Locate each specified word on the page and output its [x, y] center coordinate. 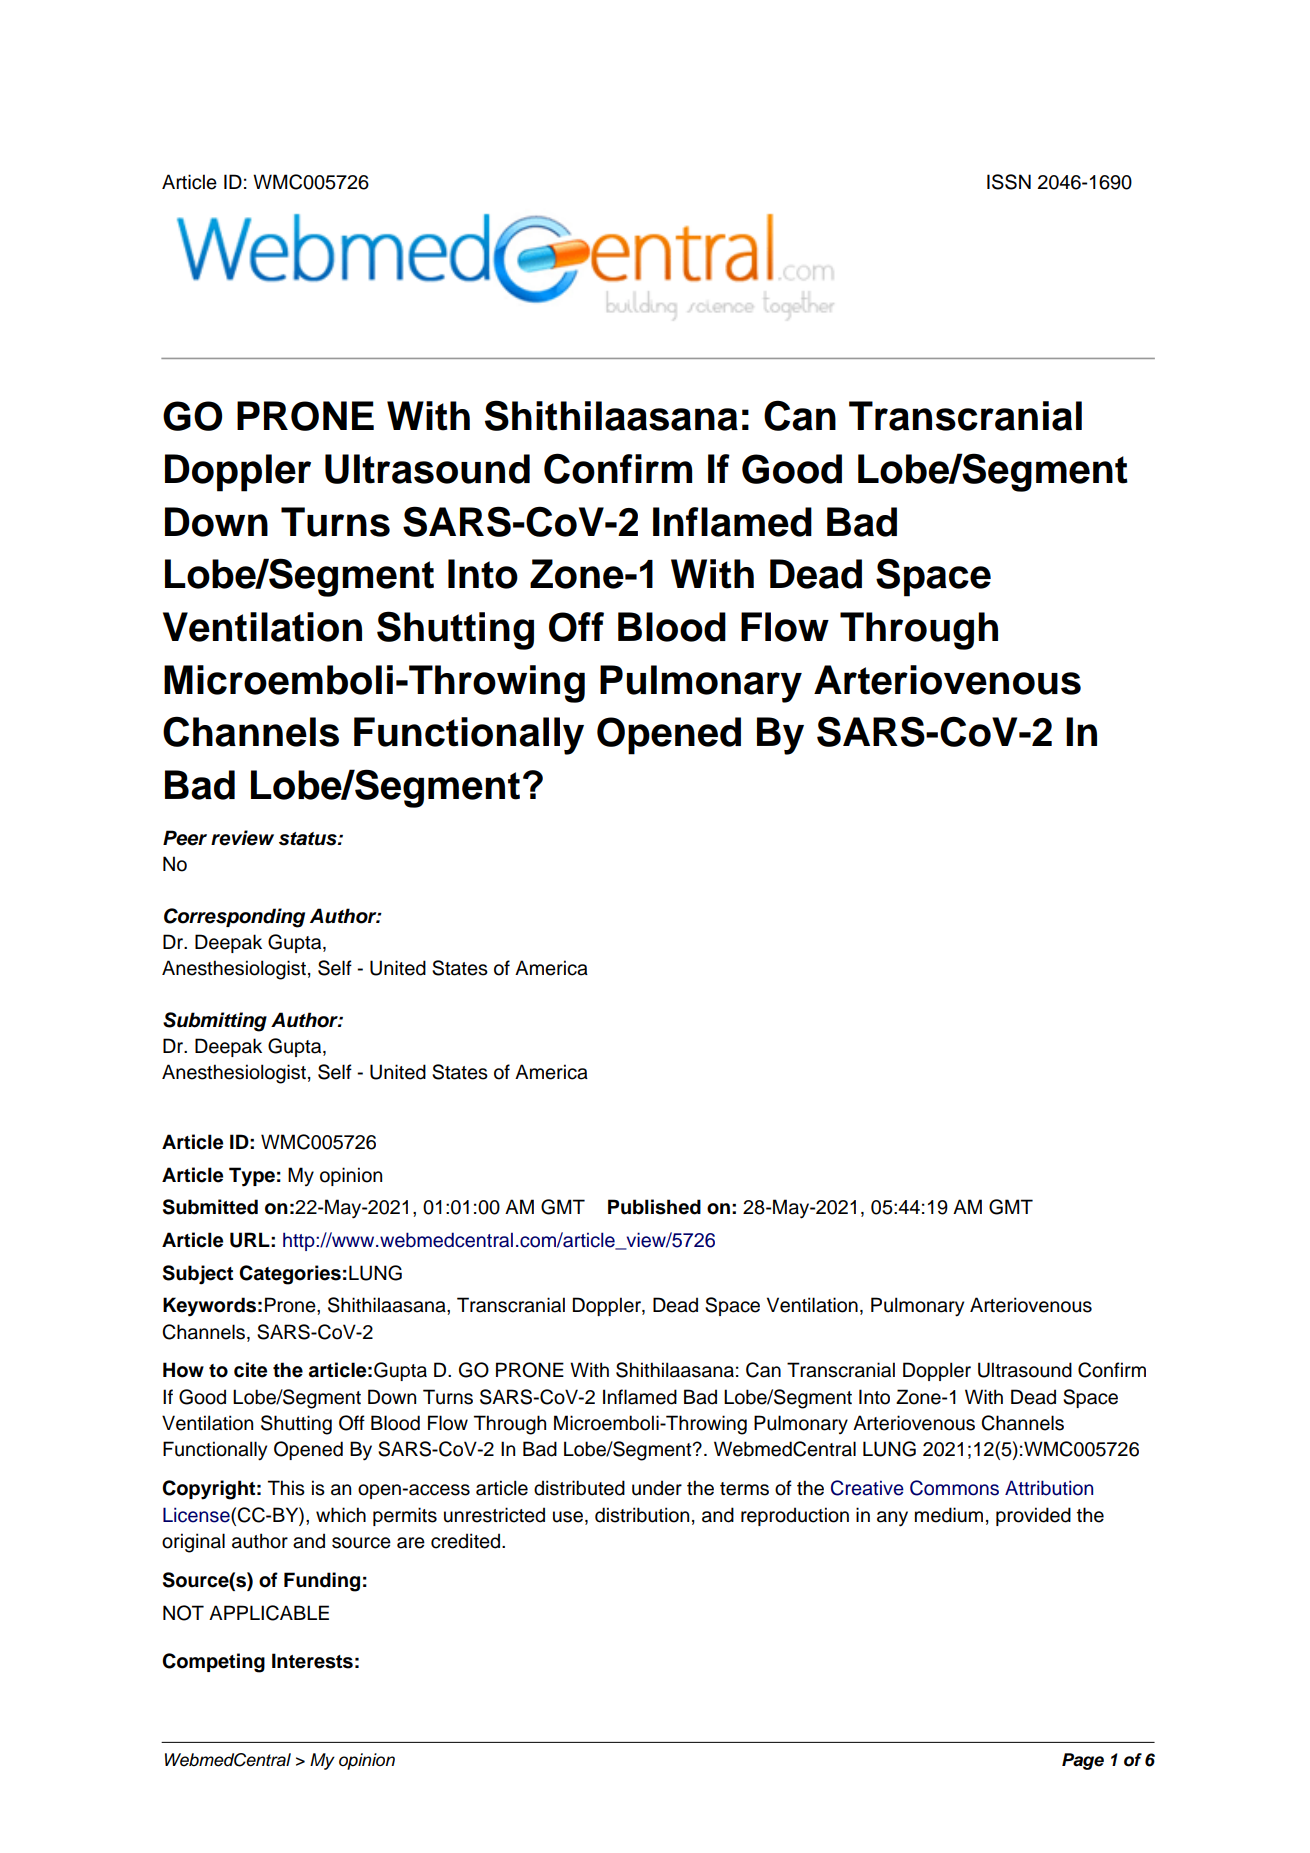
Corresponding [234, 918]
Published [654, 1207]
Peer [185, 838]
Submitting [215, 1022]
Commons [954, 1488]
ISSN [1009, 182]
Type [252, 1177]
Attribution [1049, 1488]
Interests [312, 1661]
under [657, 1488]
